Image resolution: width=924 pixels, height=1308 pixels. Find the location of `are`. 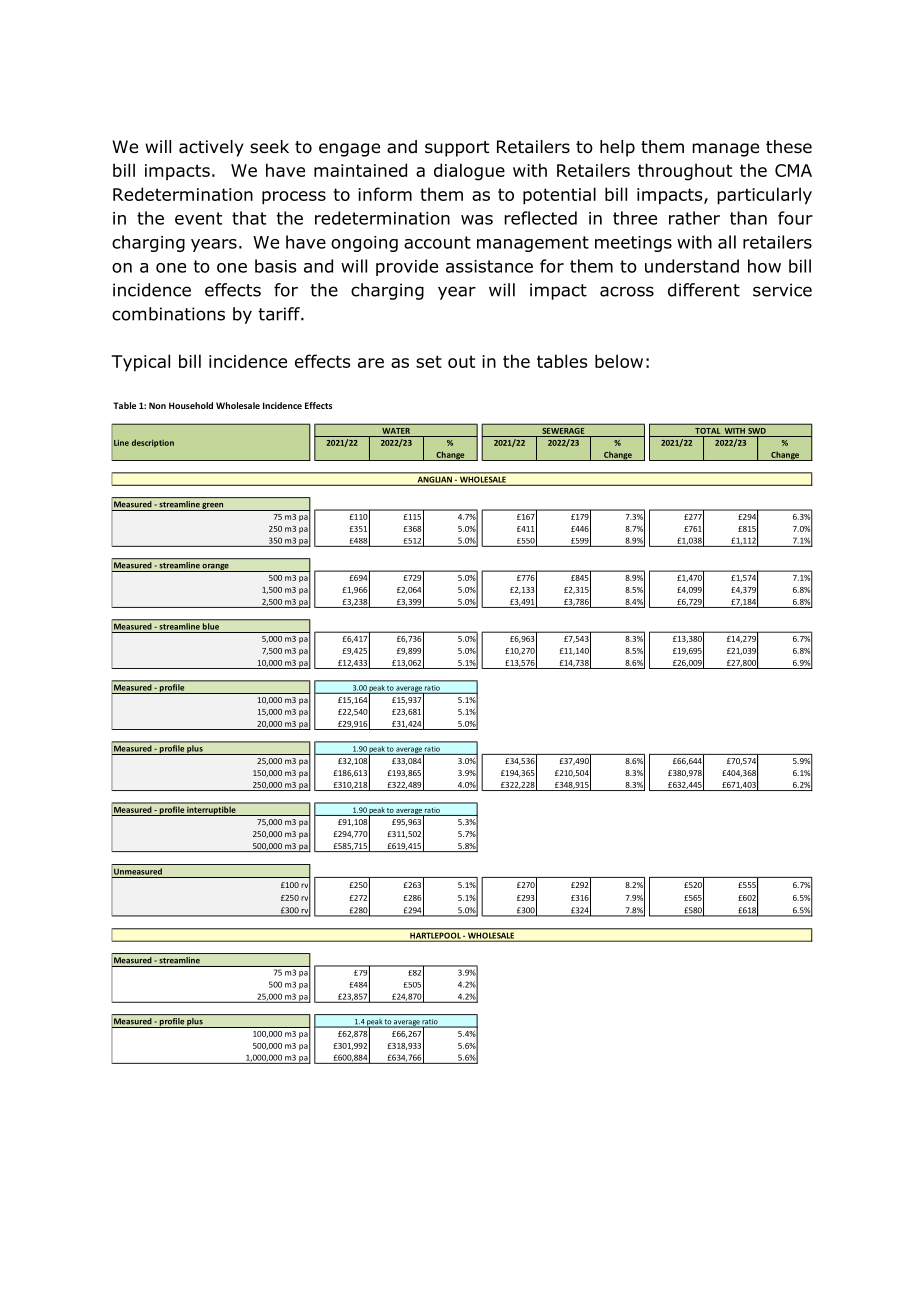

are is located at coordinates (371, 363).
